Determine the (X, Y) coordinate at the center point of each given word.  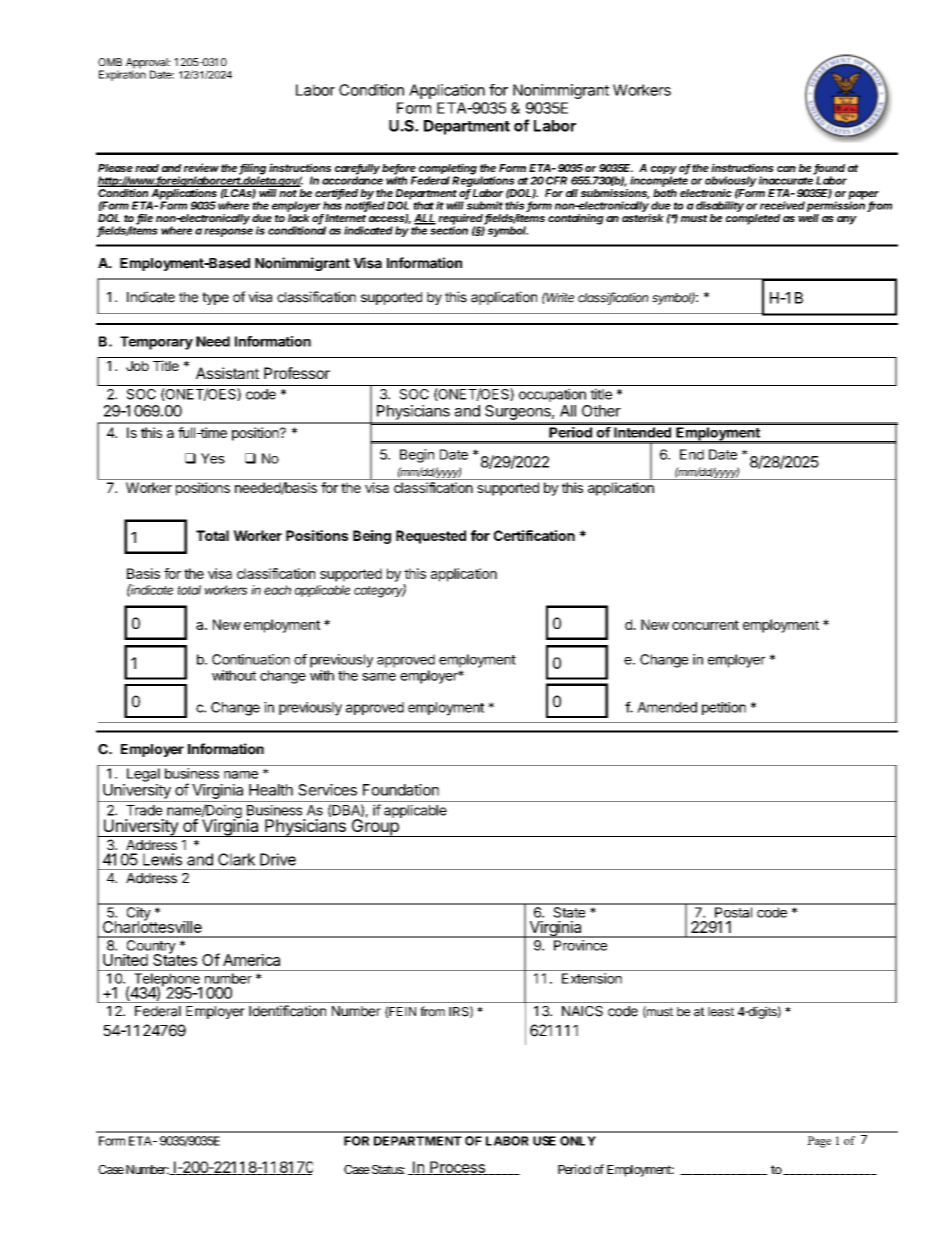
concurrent (705, 625)
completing (447, 170)
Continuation (251, 659)
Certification (534, 535)
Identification (287, 1011)
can (786, 169)
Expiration (122, 74)
